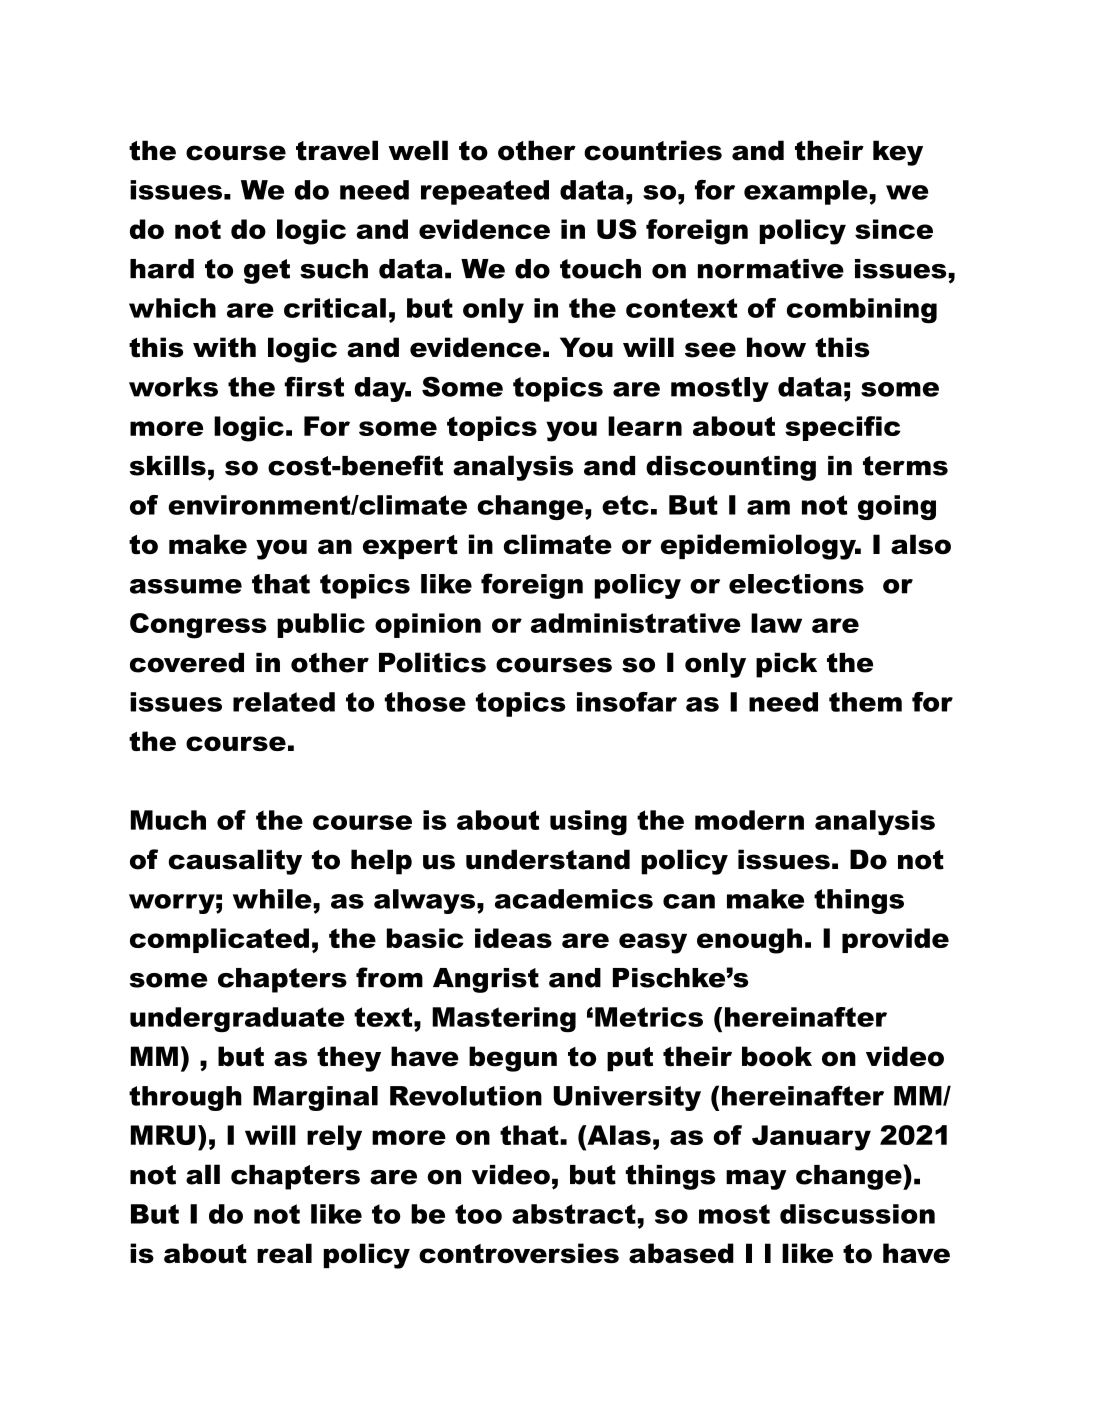  What do you see at coordinates (865, 702) in the screenshot?
I see `them` at bounding box center [865, 702].
